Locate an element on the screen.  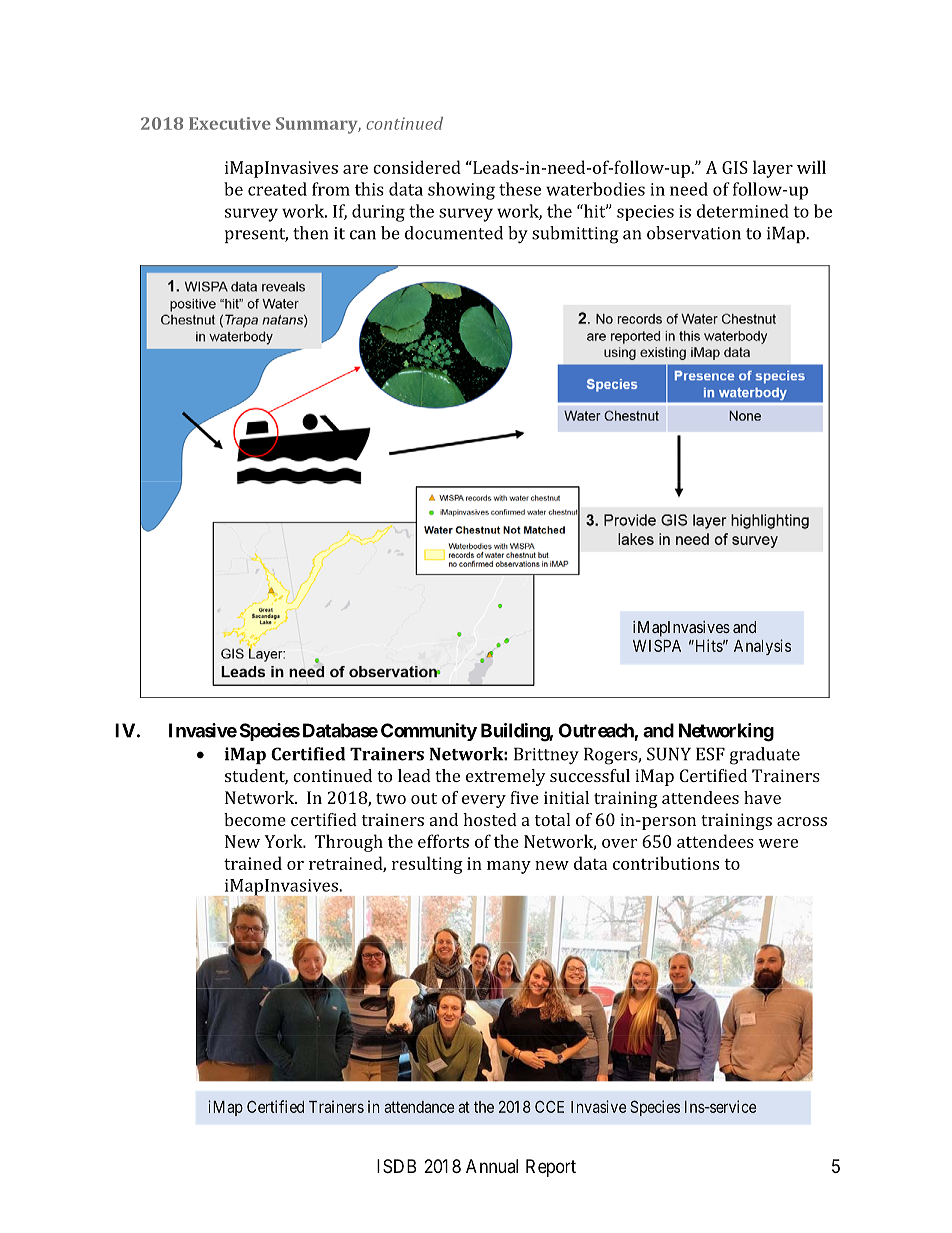
GIS is located at coordinates (735, 167).
